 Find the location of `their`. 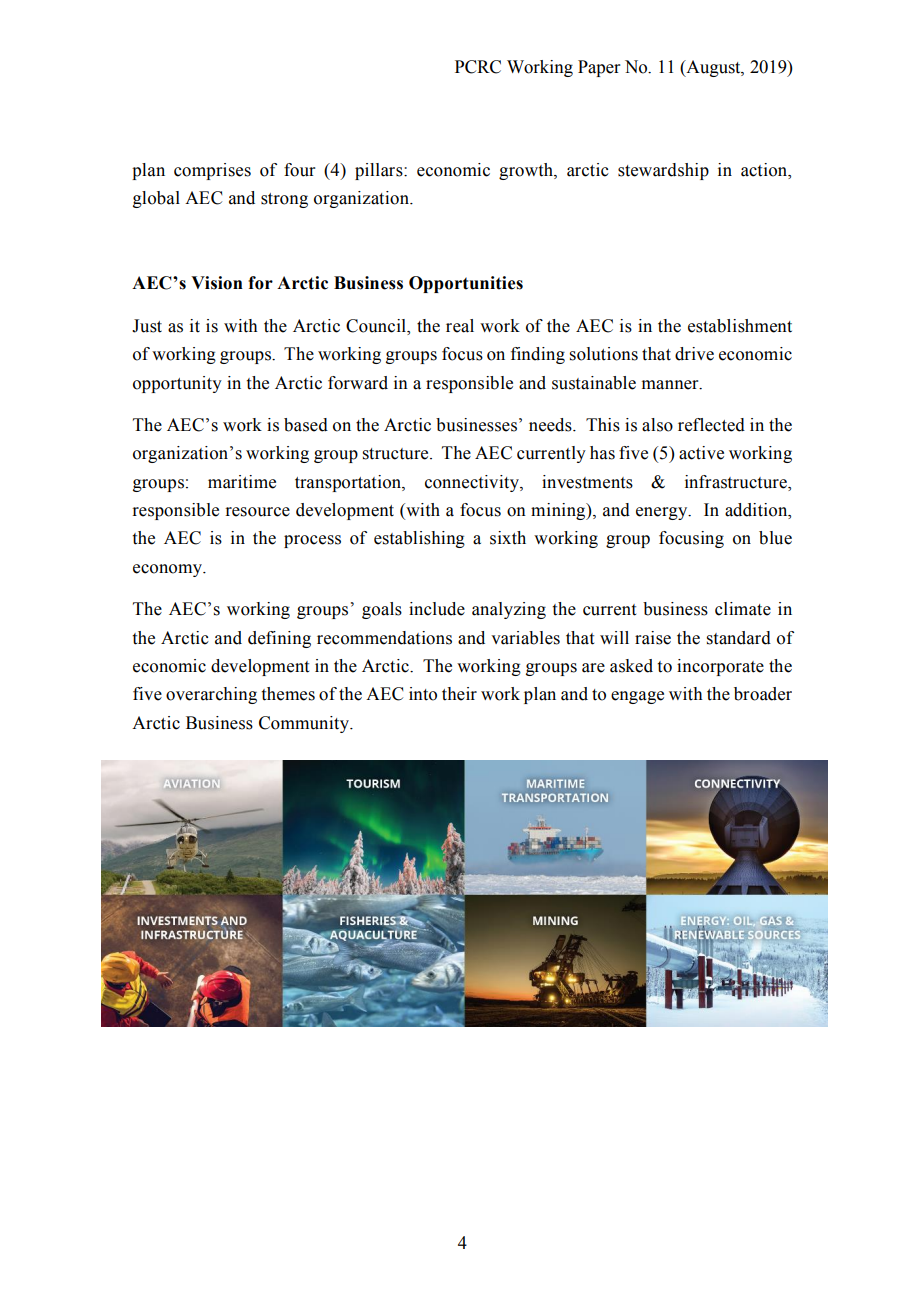

their is located at coordinates (459, 694).
